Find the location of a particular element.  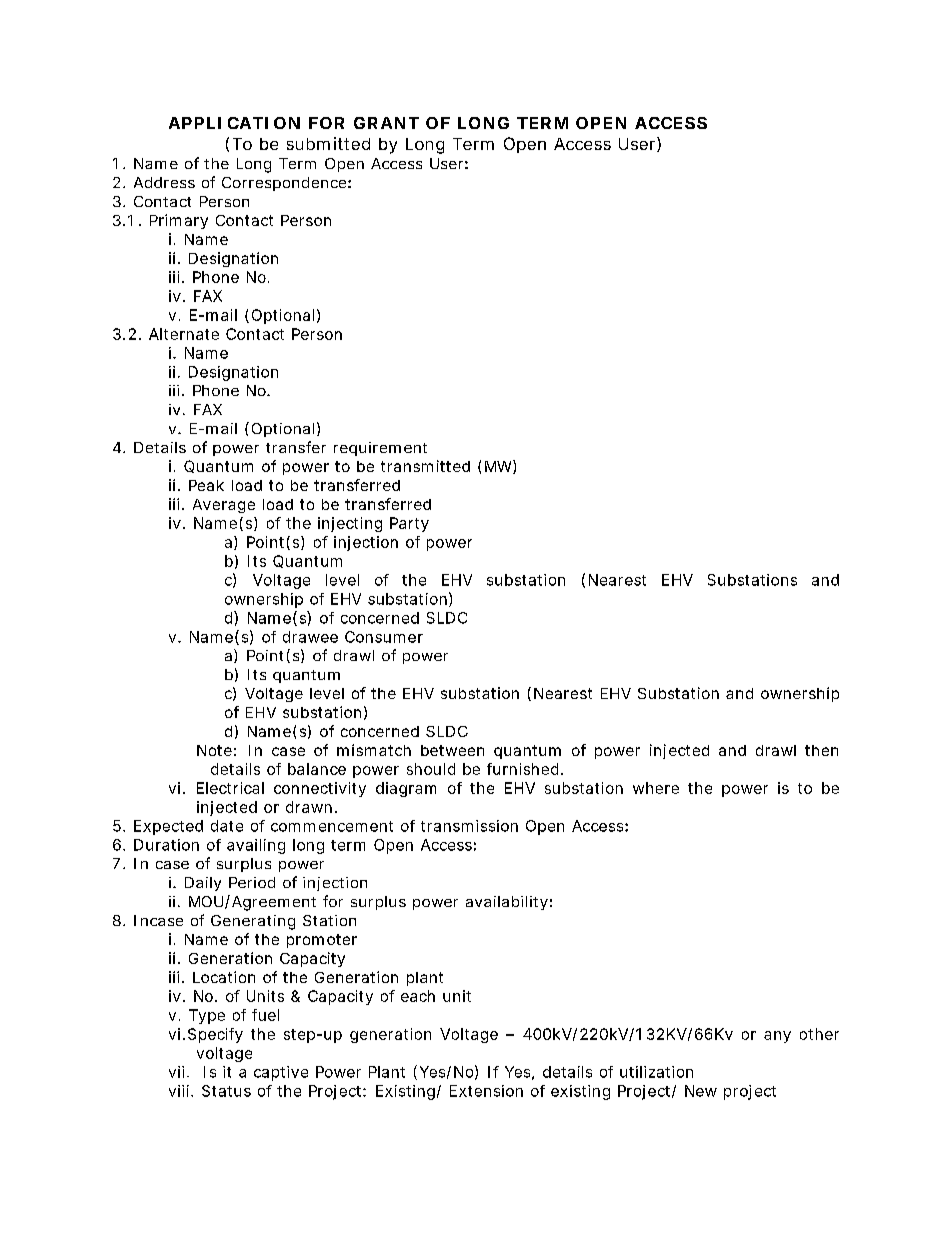

submitted is located at coordinates (328, 143).
